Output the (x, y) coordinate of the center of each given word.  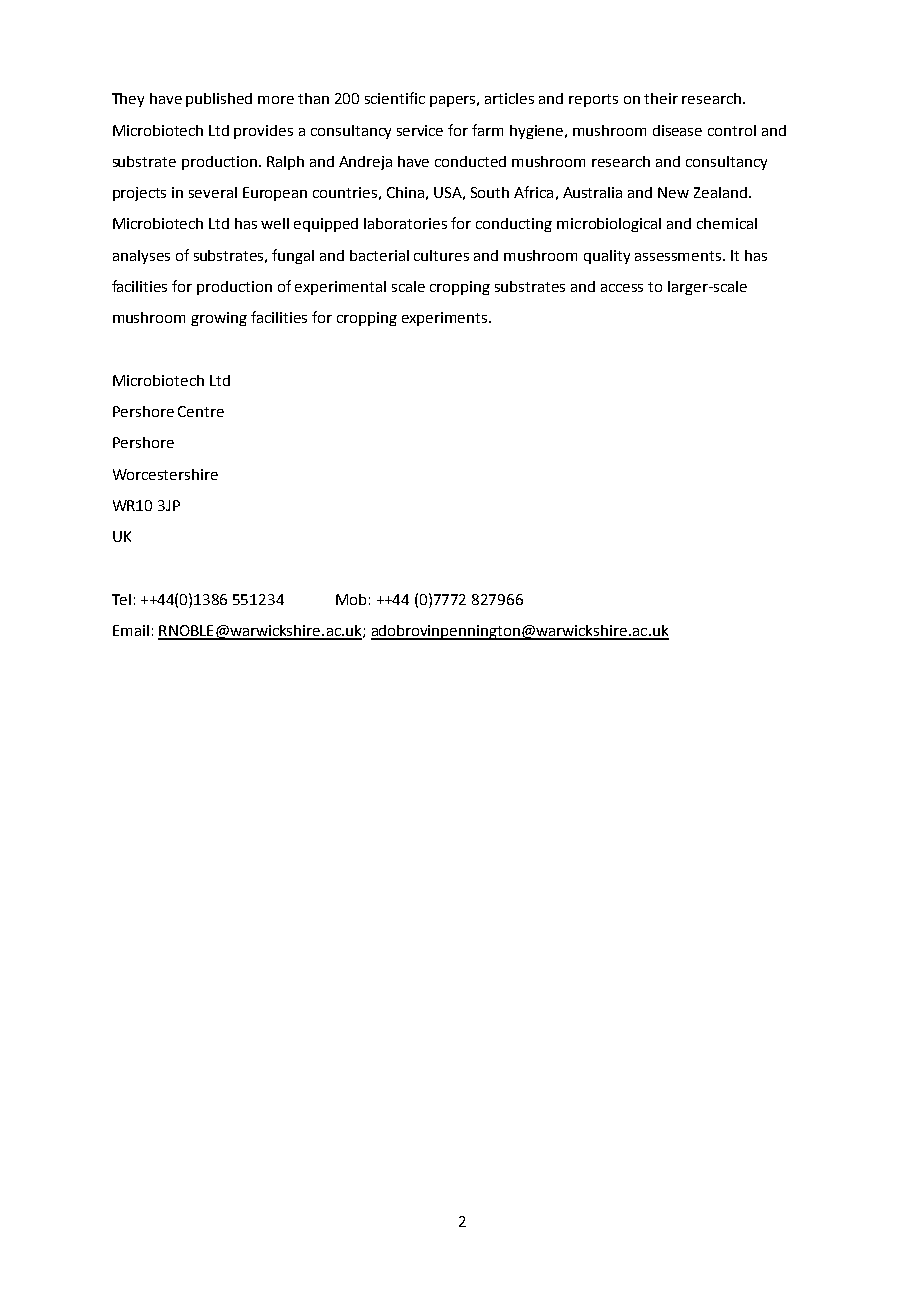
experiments (446, 319)
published (219, 100)
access (622, 288)
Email (131, 630)
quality (607, 257)
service (420, 130)
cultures (441, 255)
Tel (121, 599)
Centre (201, 411)
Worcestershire (165, 474)
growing (219, 319)
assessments (679, 256)
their (661, 98)
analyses (141, 257)
